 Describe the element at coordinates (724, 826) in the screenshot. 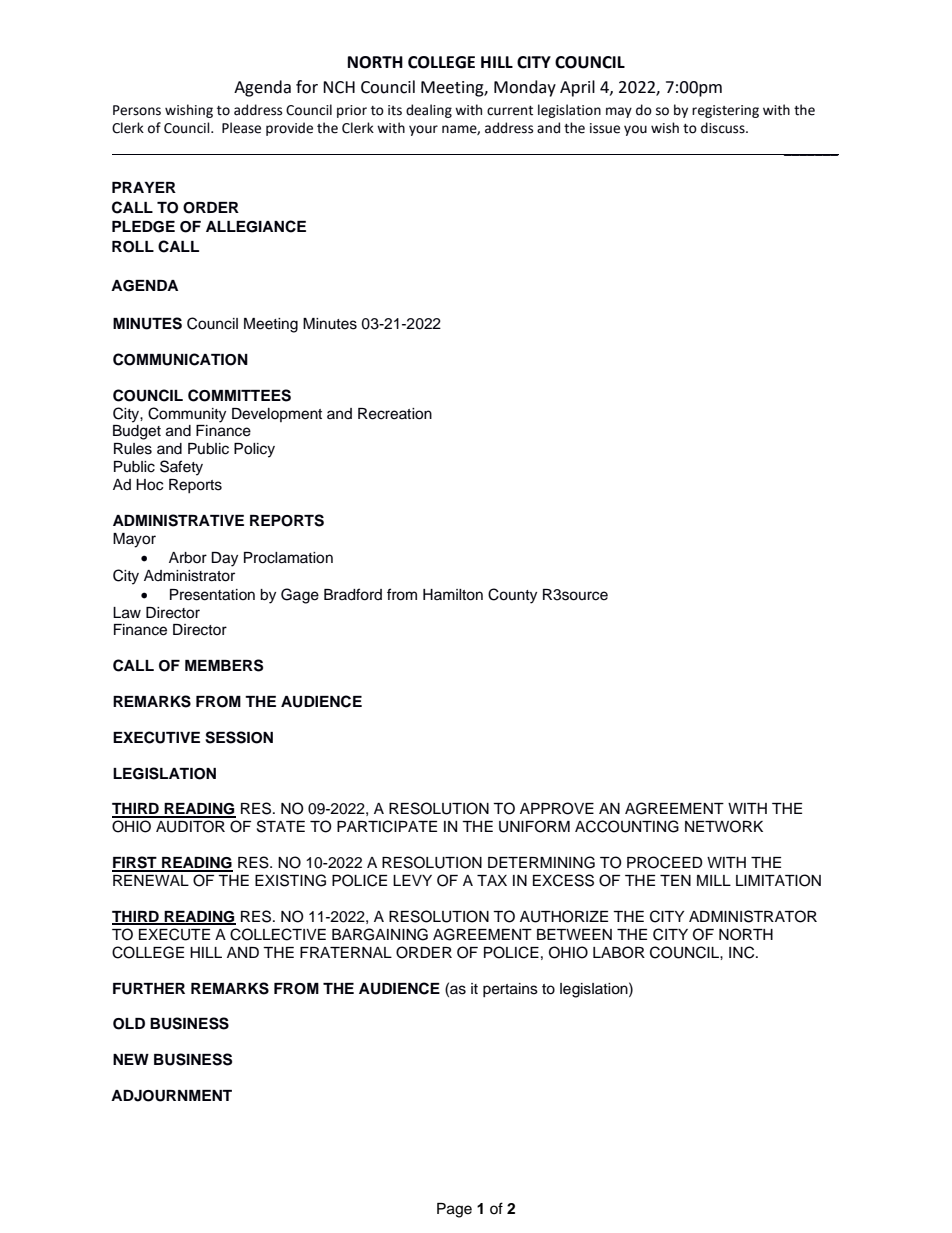

I see `NETWORK` at that location.
